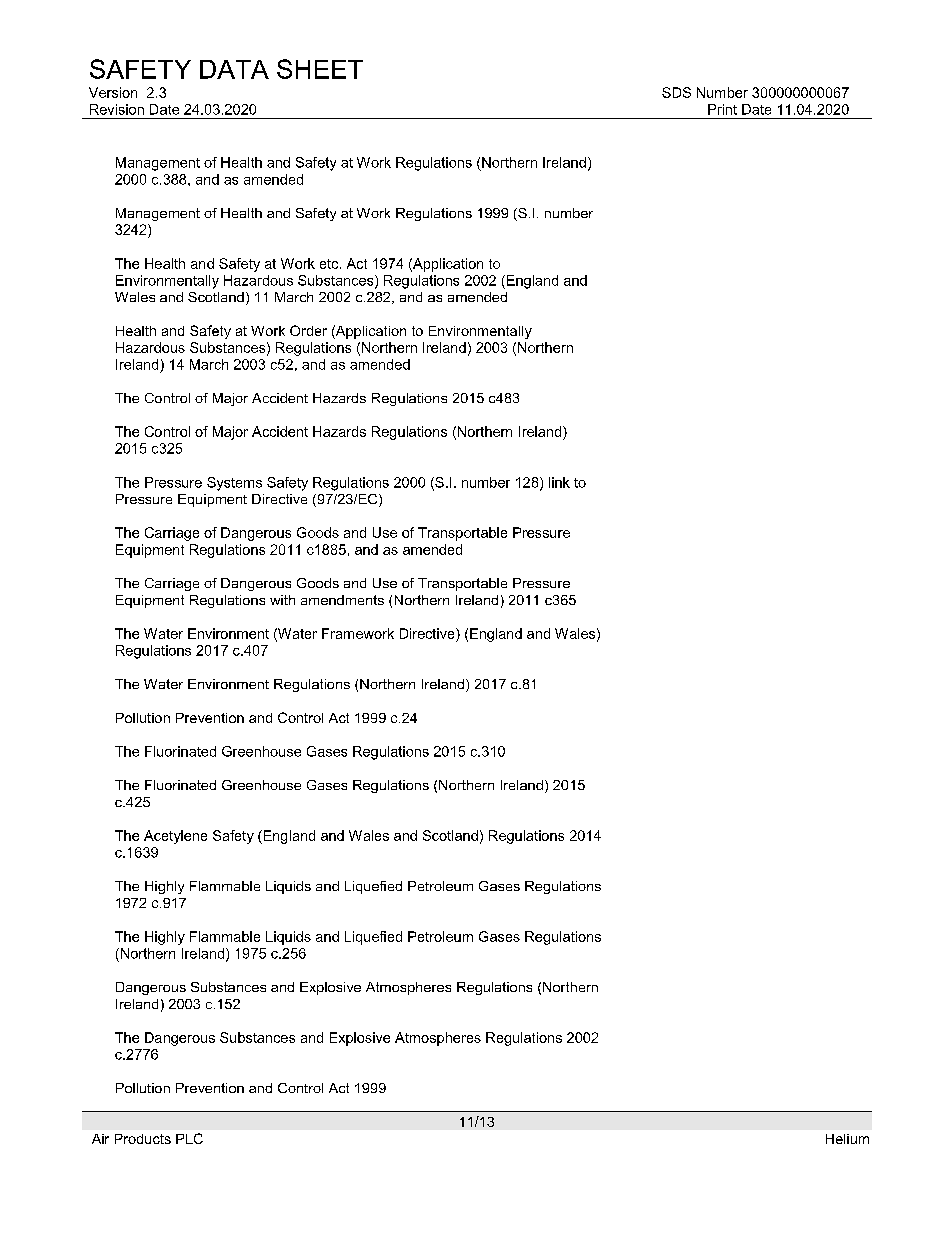  I want to click on PLC, so click(189, 1138).
